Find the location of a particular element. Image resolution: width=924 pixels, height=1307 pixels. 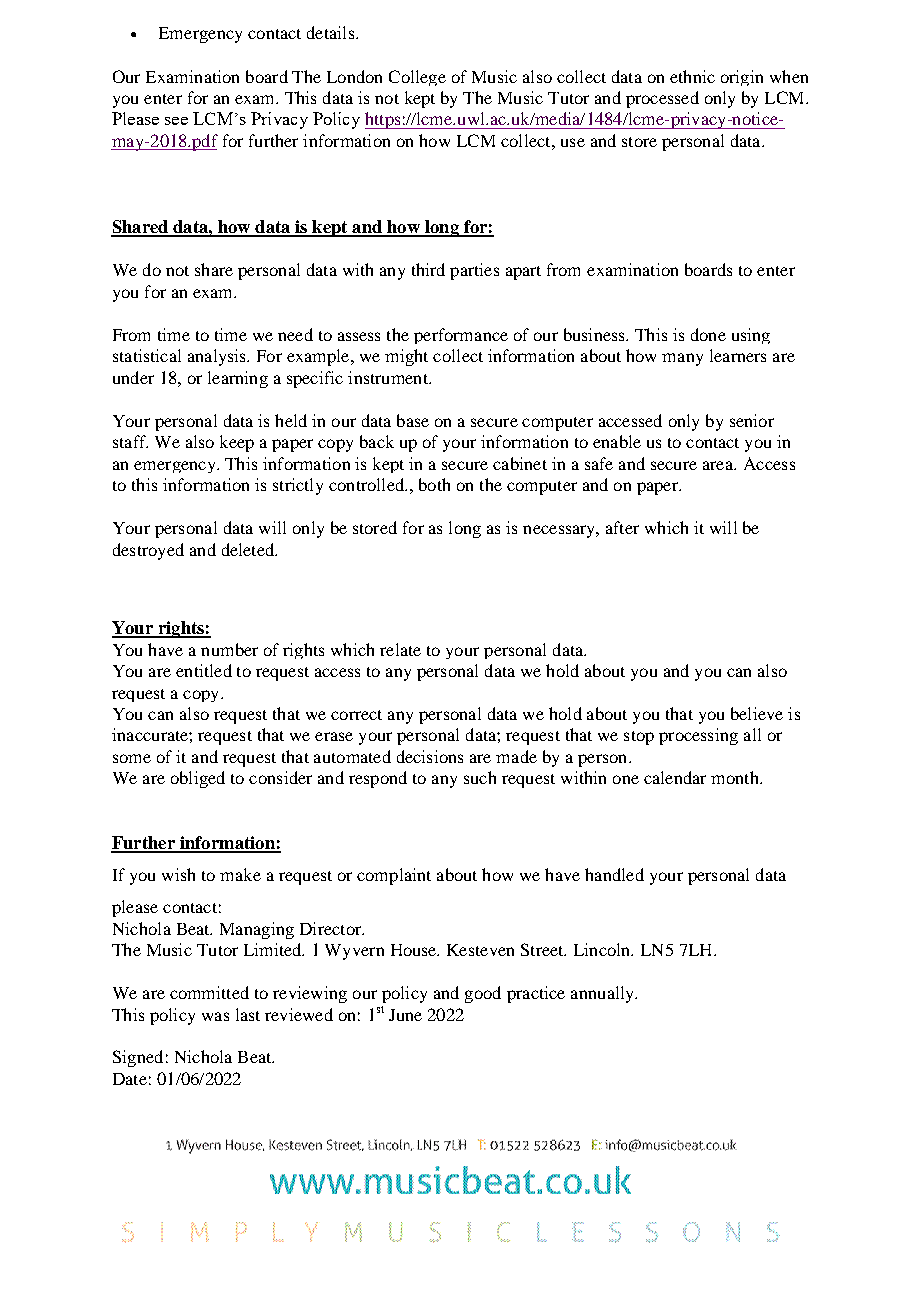

decisions is located at coordinates (430, 756).
